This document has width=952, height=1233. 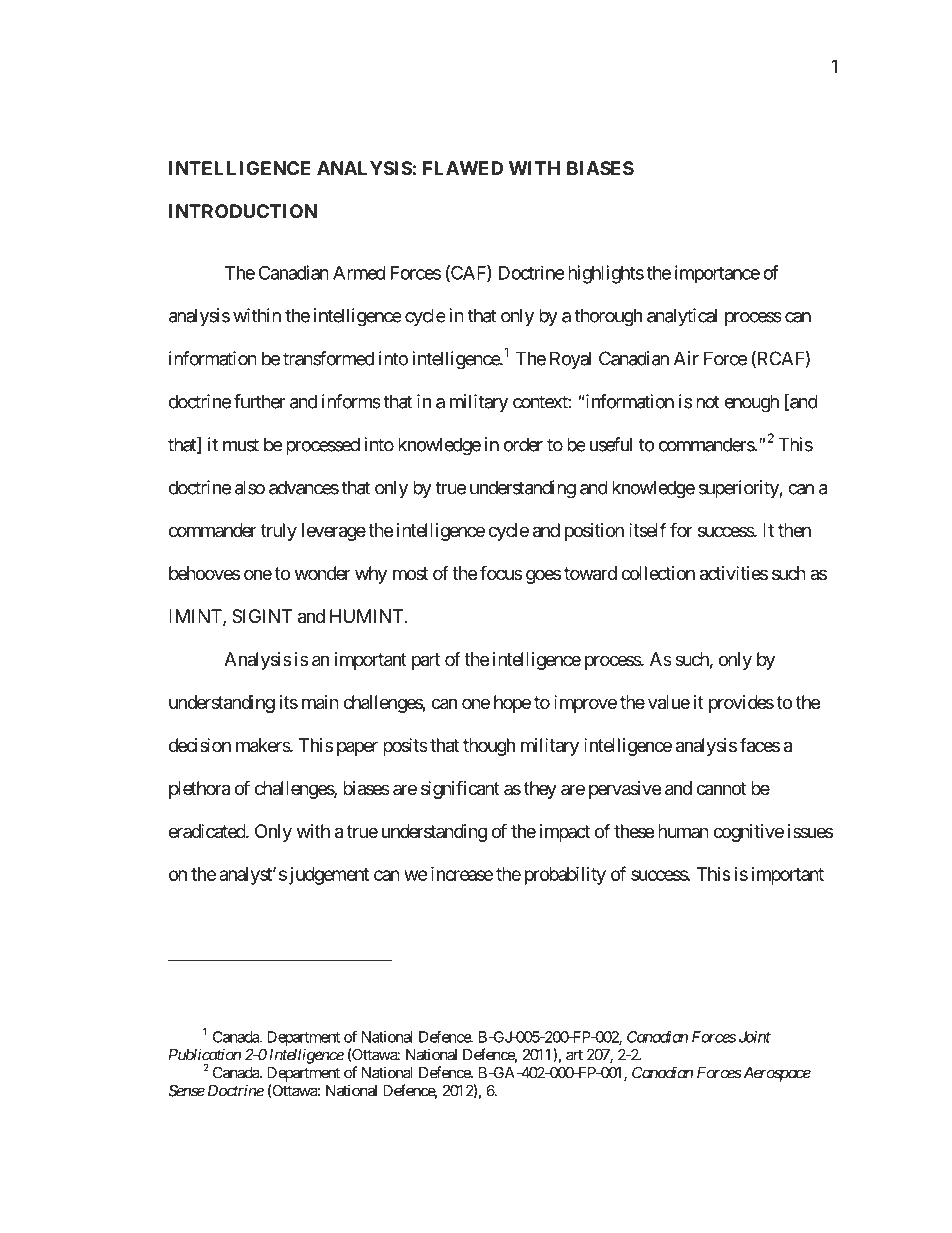 I want to click on most, so click(x=410, y=573).
